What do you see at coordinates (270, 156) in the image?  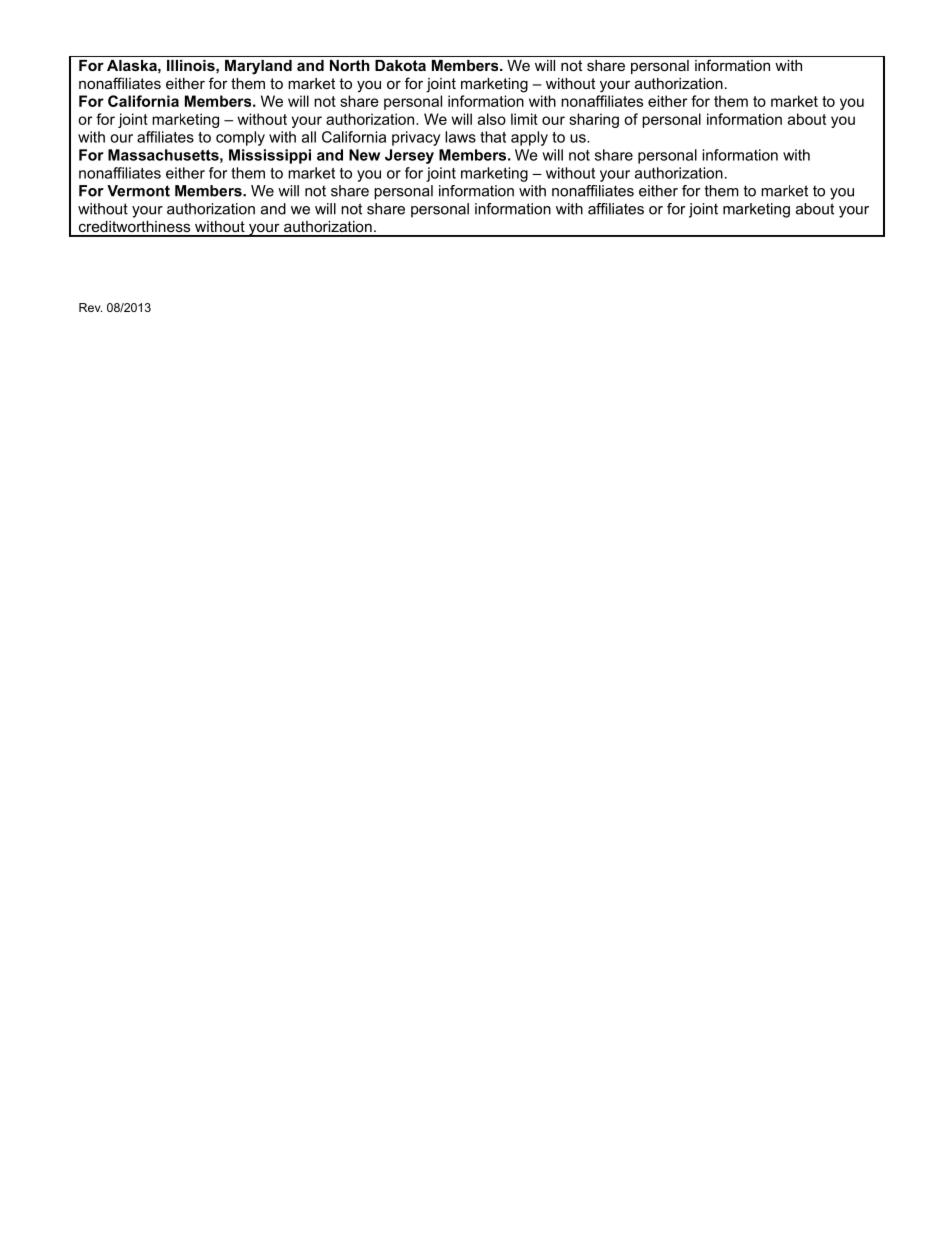 I see `Mississippi` at bounding box center [270, 156].
